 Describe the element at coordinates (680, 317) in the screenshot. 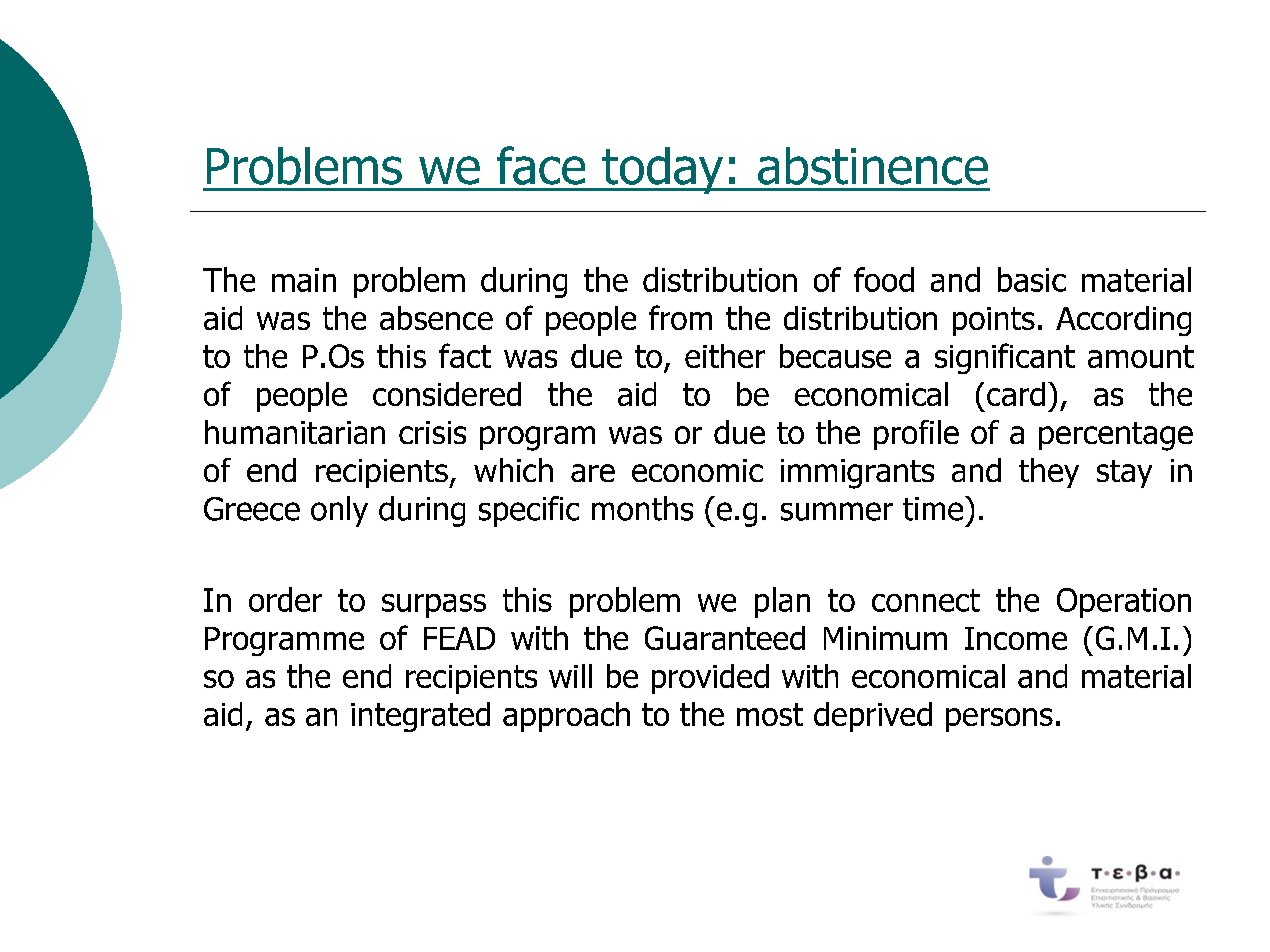

I see `from` at that location.
